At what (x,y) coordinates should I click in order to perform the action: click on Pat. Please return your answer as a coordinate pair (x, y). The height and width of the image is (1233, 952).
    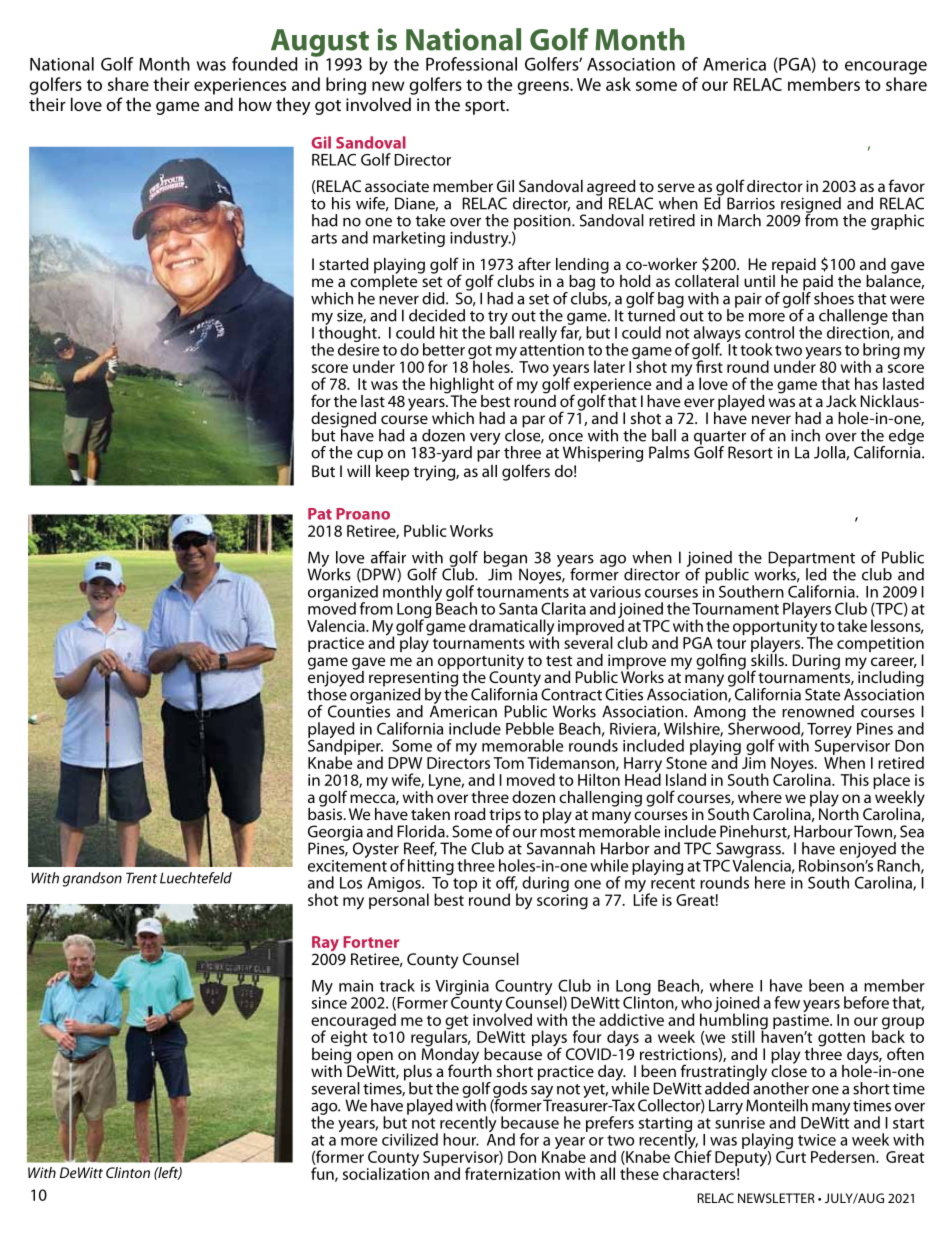
    Looking at the image, I should click on (320, 514).
